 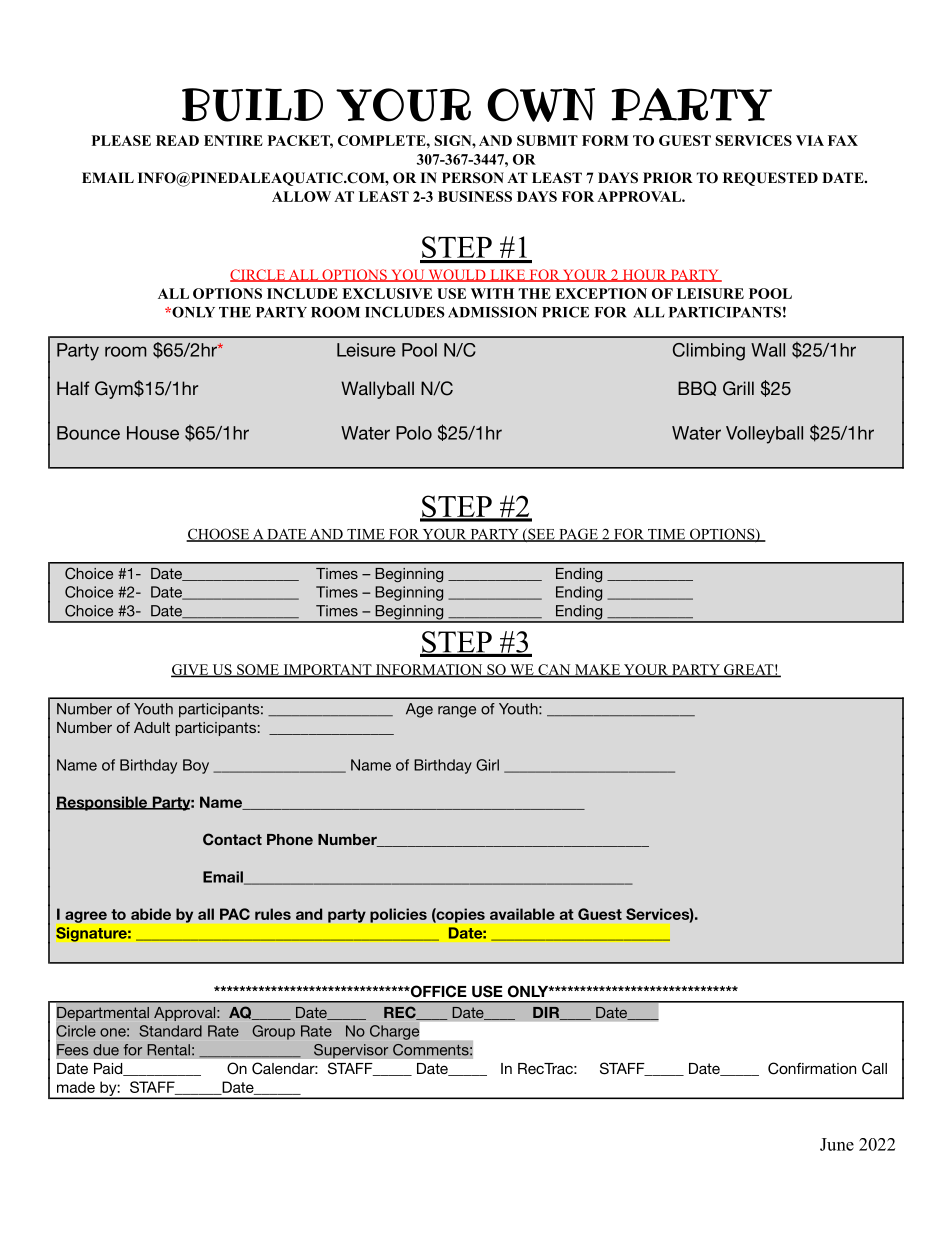 I want to click on PERSON, so click(x=473, y=178).
